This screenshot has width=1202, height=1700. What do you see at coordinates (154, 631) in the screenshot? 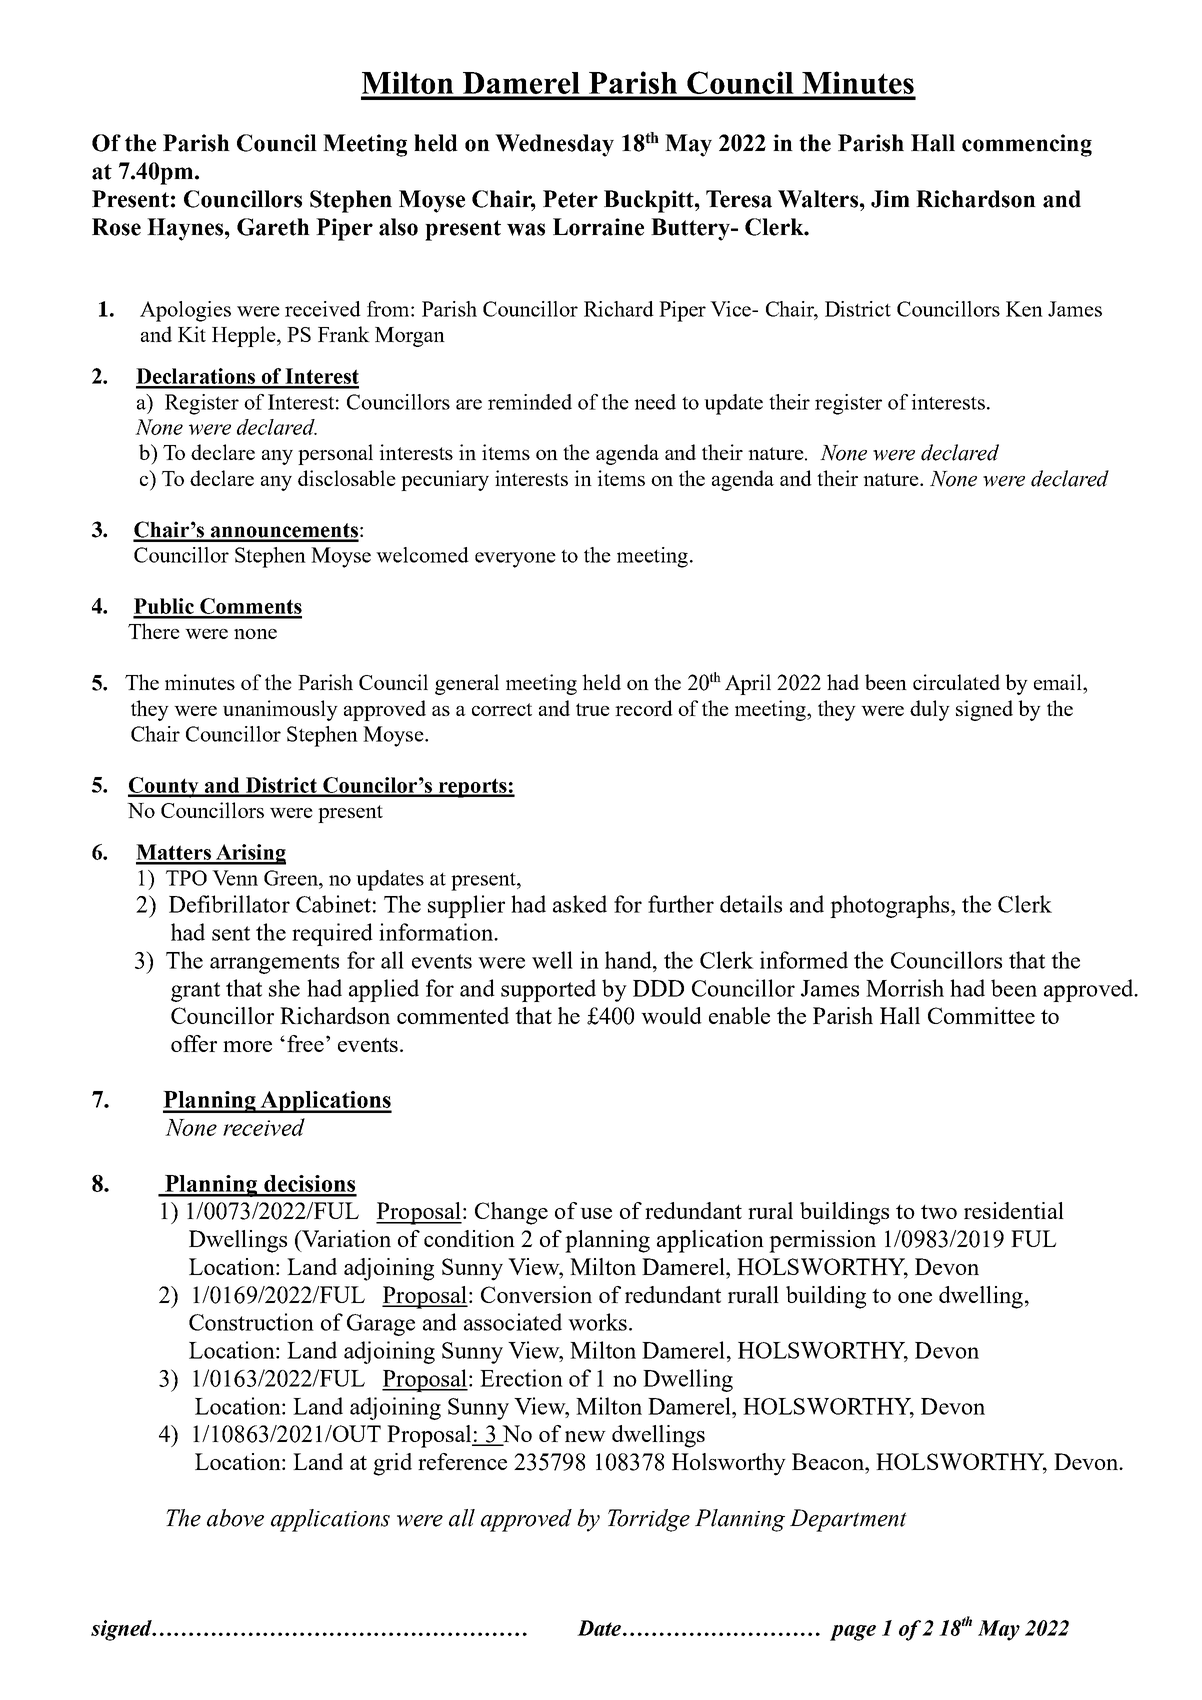
I see `There` at bounding box center [154, 631].
